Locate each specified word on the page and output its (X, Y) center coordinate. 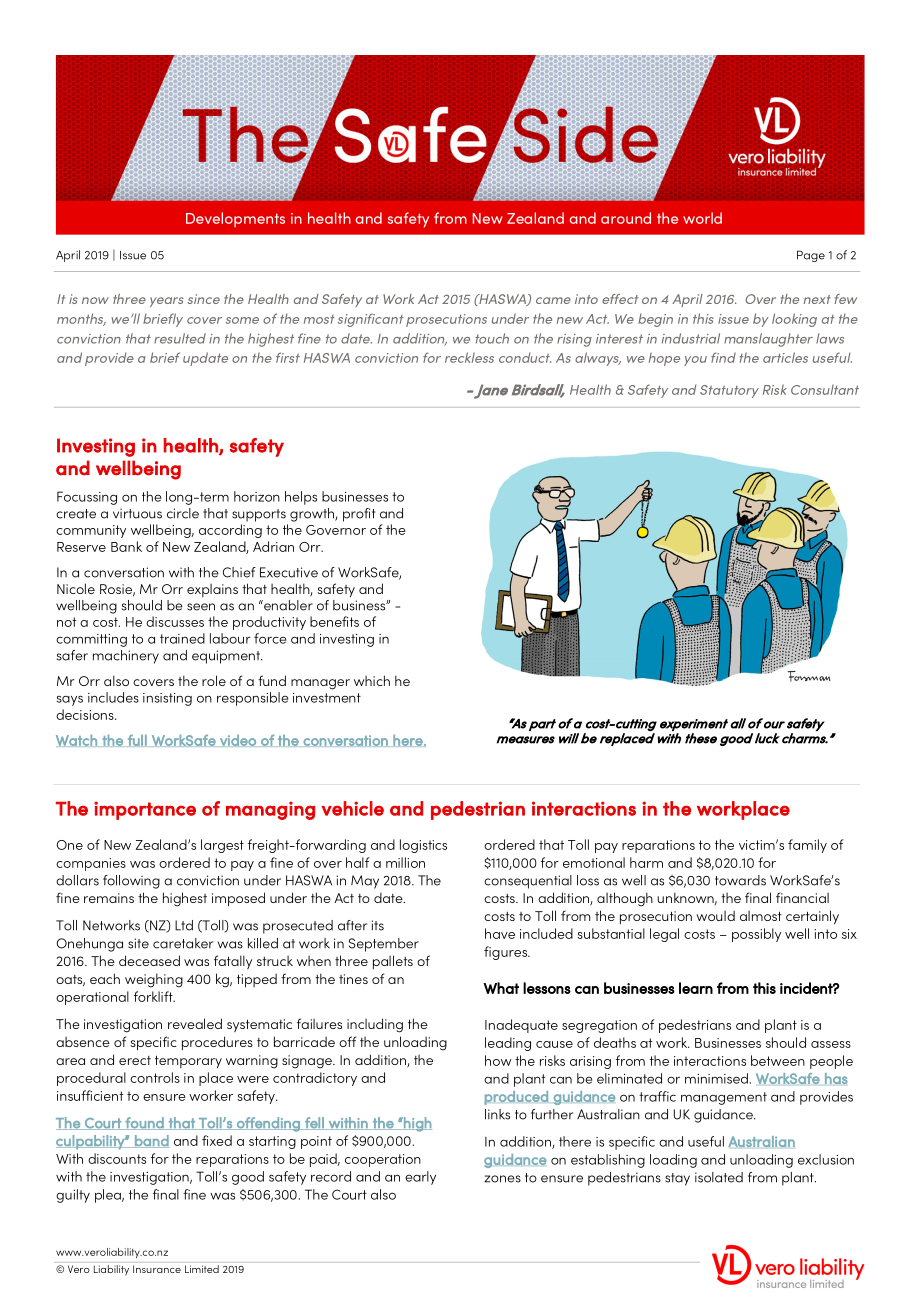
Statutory (729, 391)
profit (359, 515)
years (167, 302)
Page (811, 256)
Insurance (157, 1269)
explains (212, 590)
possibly (756, 935)
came (553, 300)
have (500, 933)
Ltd (184, 925)
